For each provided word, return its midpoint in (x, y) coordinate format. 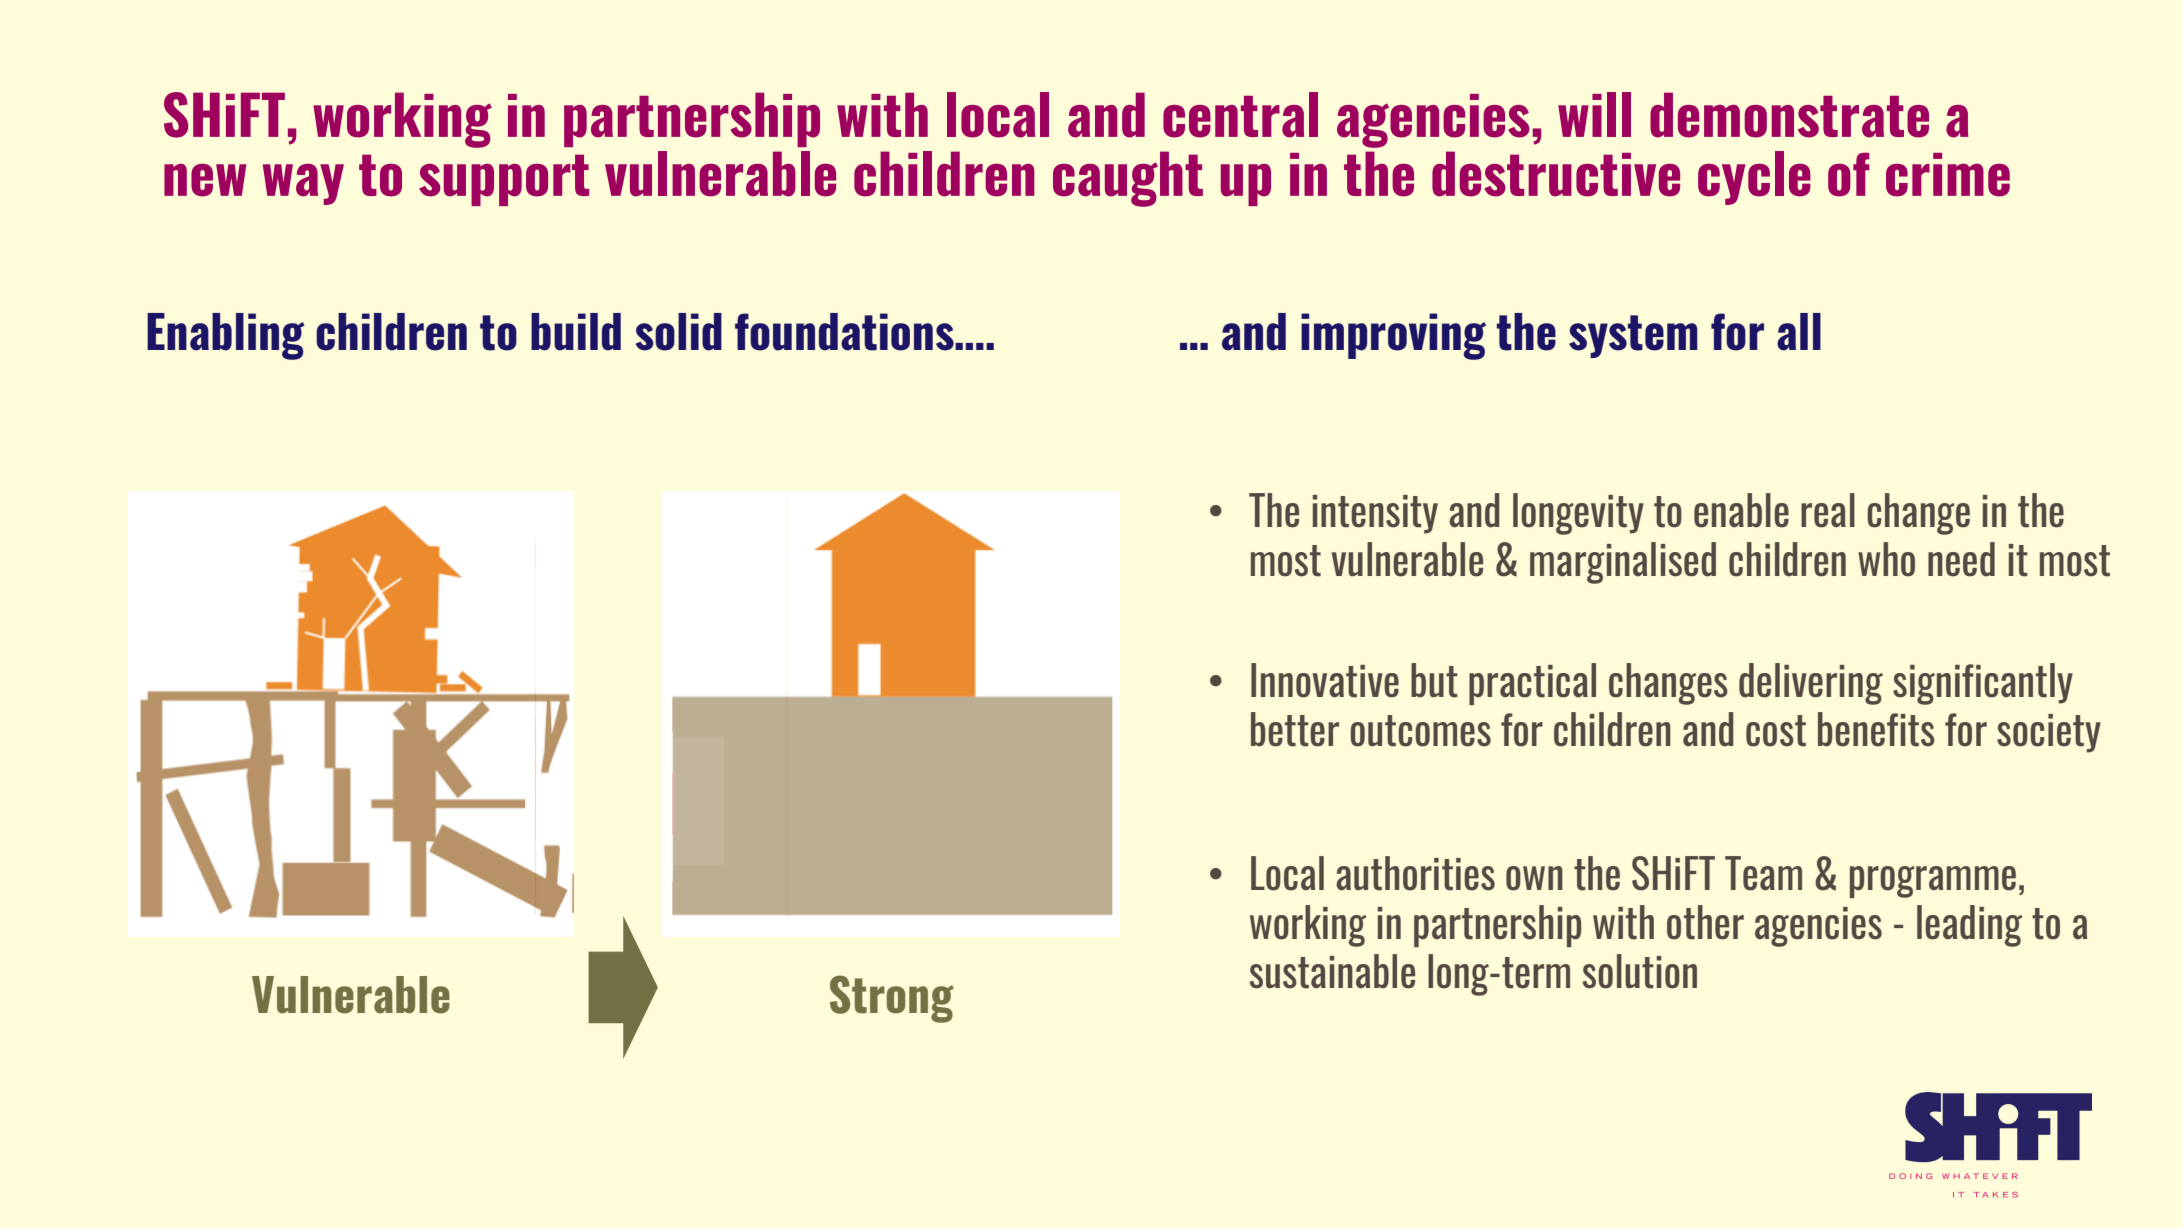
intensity (1375, 514)
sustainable (1332, 971)
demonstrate (1789, 115)
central (1240, 115)
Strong (892, 999)
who (1886, 559)
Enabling (226, 336)
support (504, 180)
